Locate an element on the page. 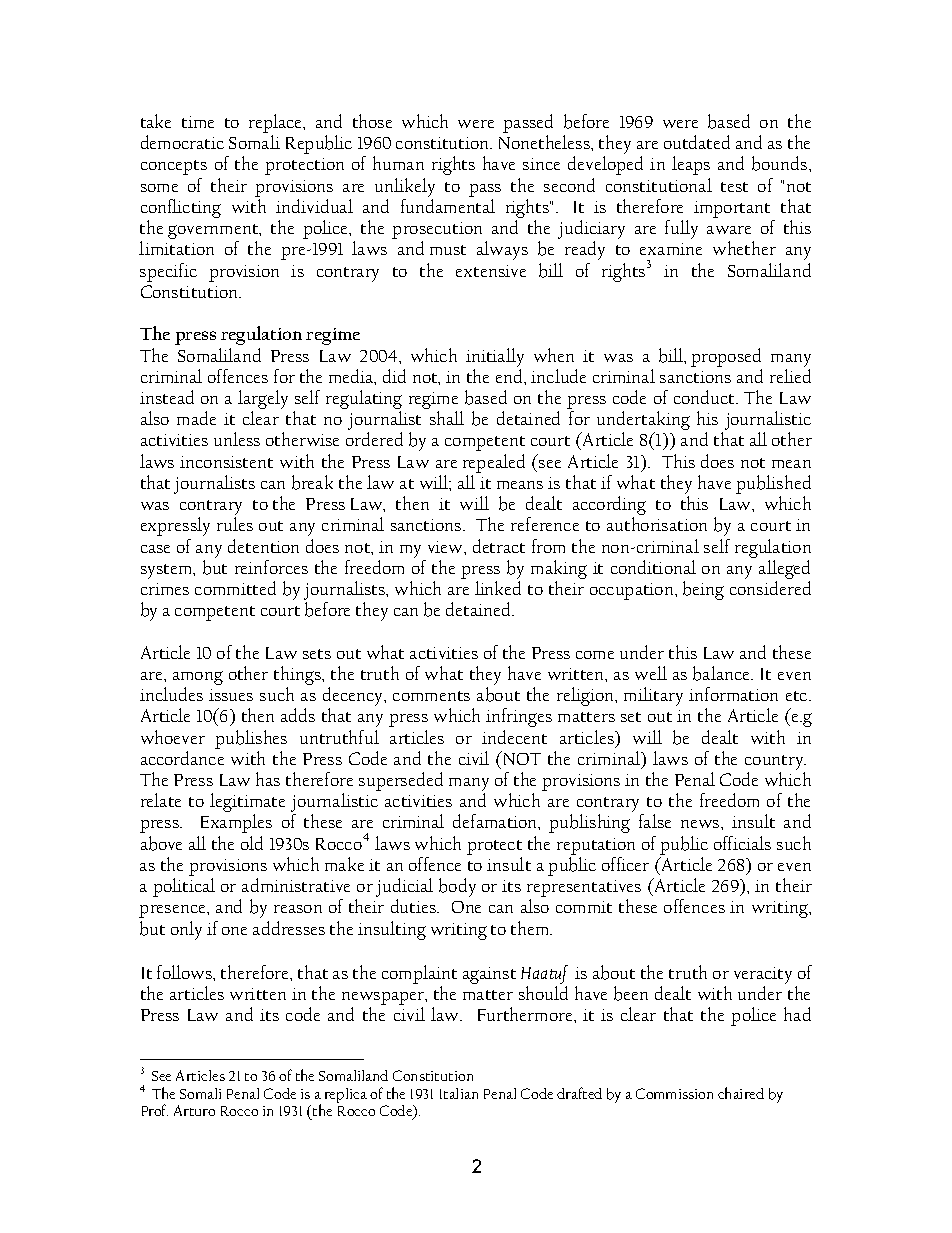  reinforces is located at coordinates (271, 567).
